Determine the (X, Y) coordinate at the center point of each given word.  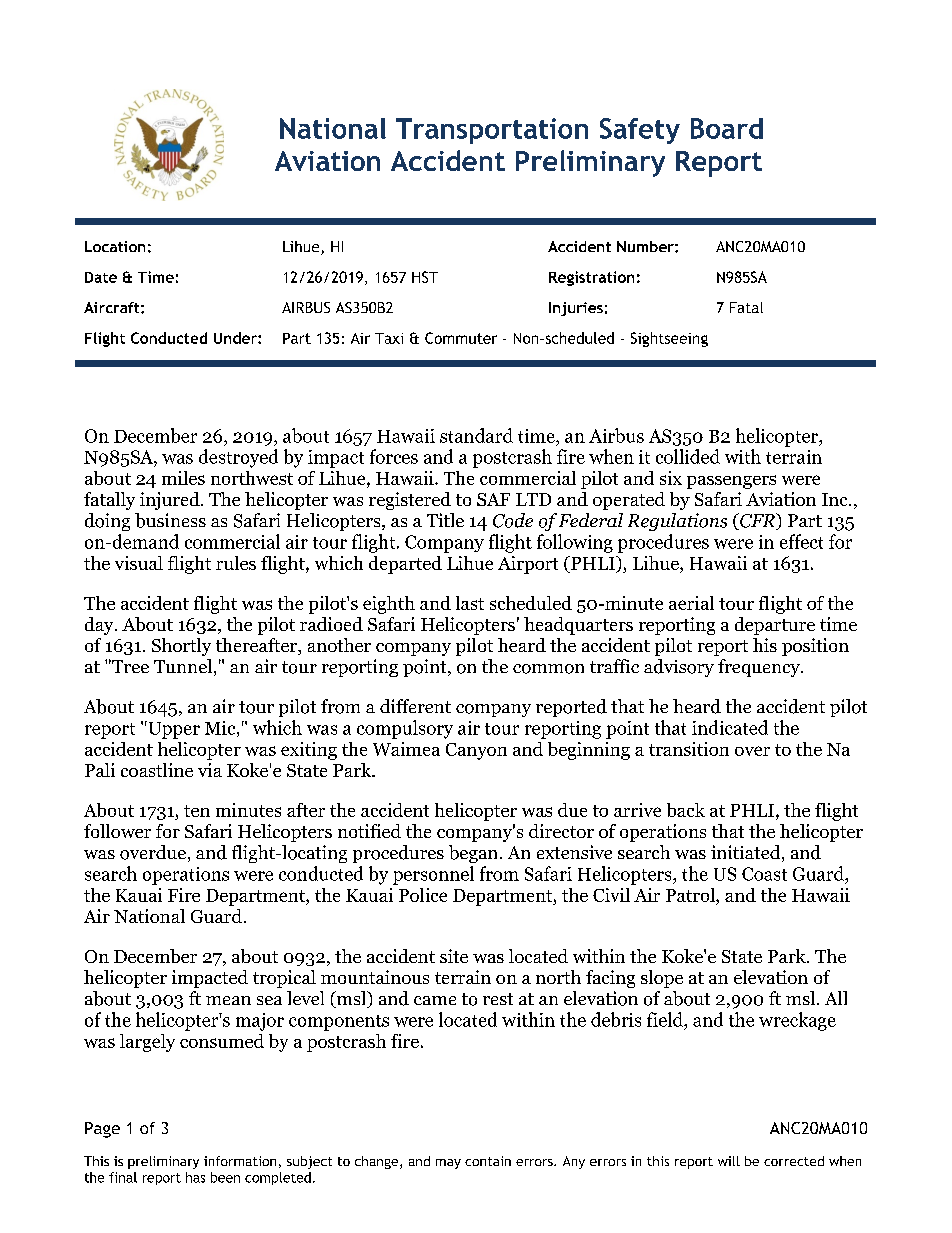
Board (727, 128)
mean (228, 1000)
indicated (730, 727)
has (195, 1177)
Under (236, 338)
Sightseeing (669, 339)
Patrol (691, 895)
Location (115, 246)
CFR (757, 521)
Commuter (461, 338)
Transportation (492, 131)
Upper (173, 730)
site (454, 956)
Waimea (406, 749)
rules (236, 563)
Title (445, 520)
